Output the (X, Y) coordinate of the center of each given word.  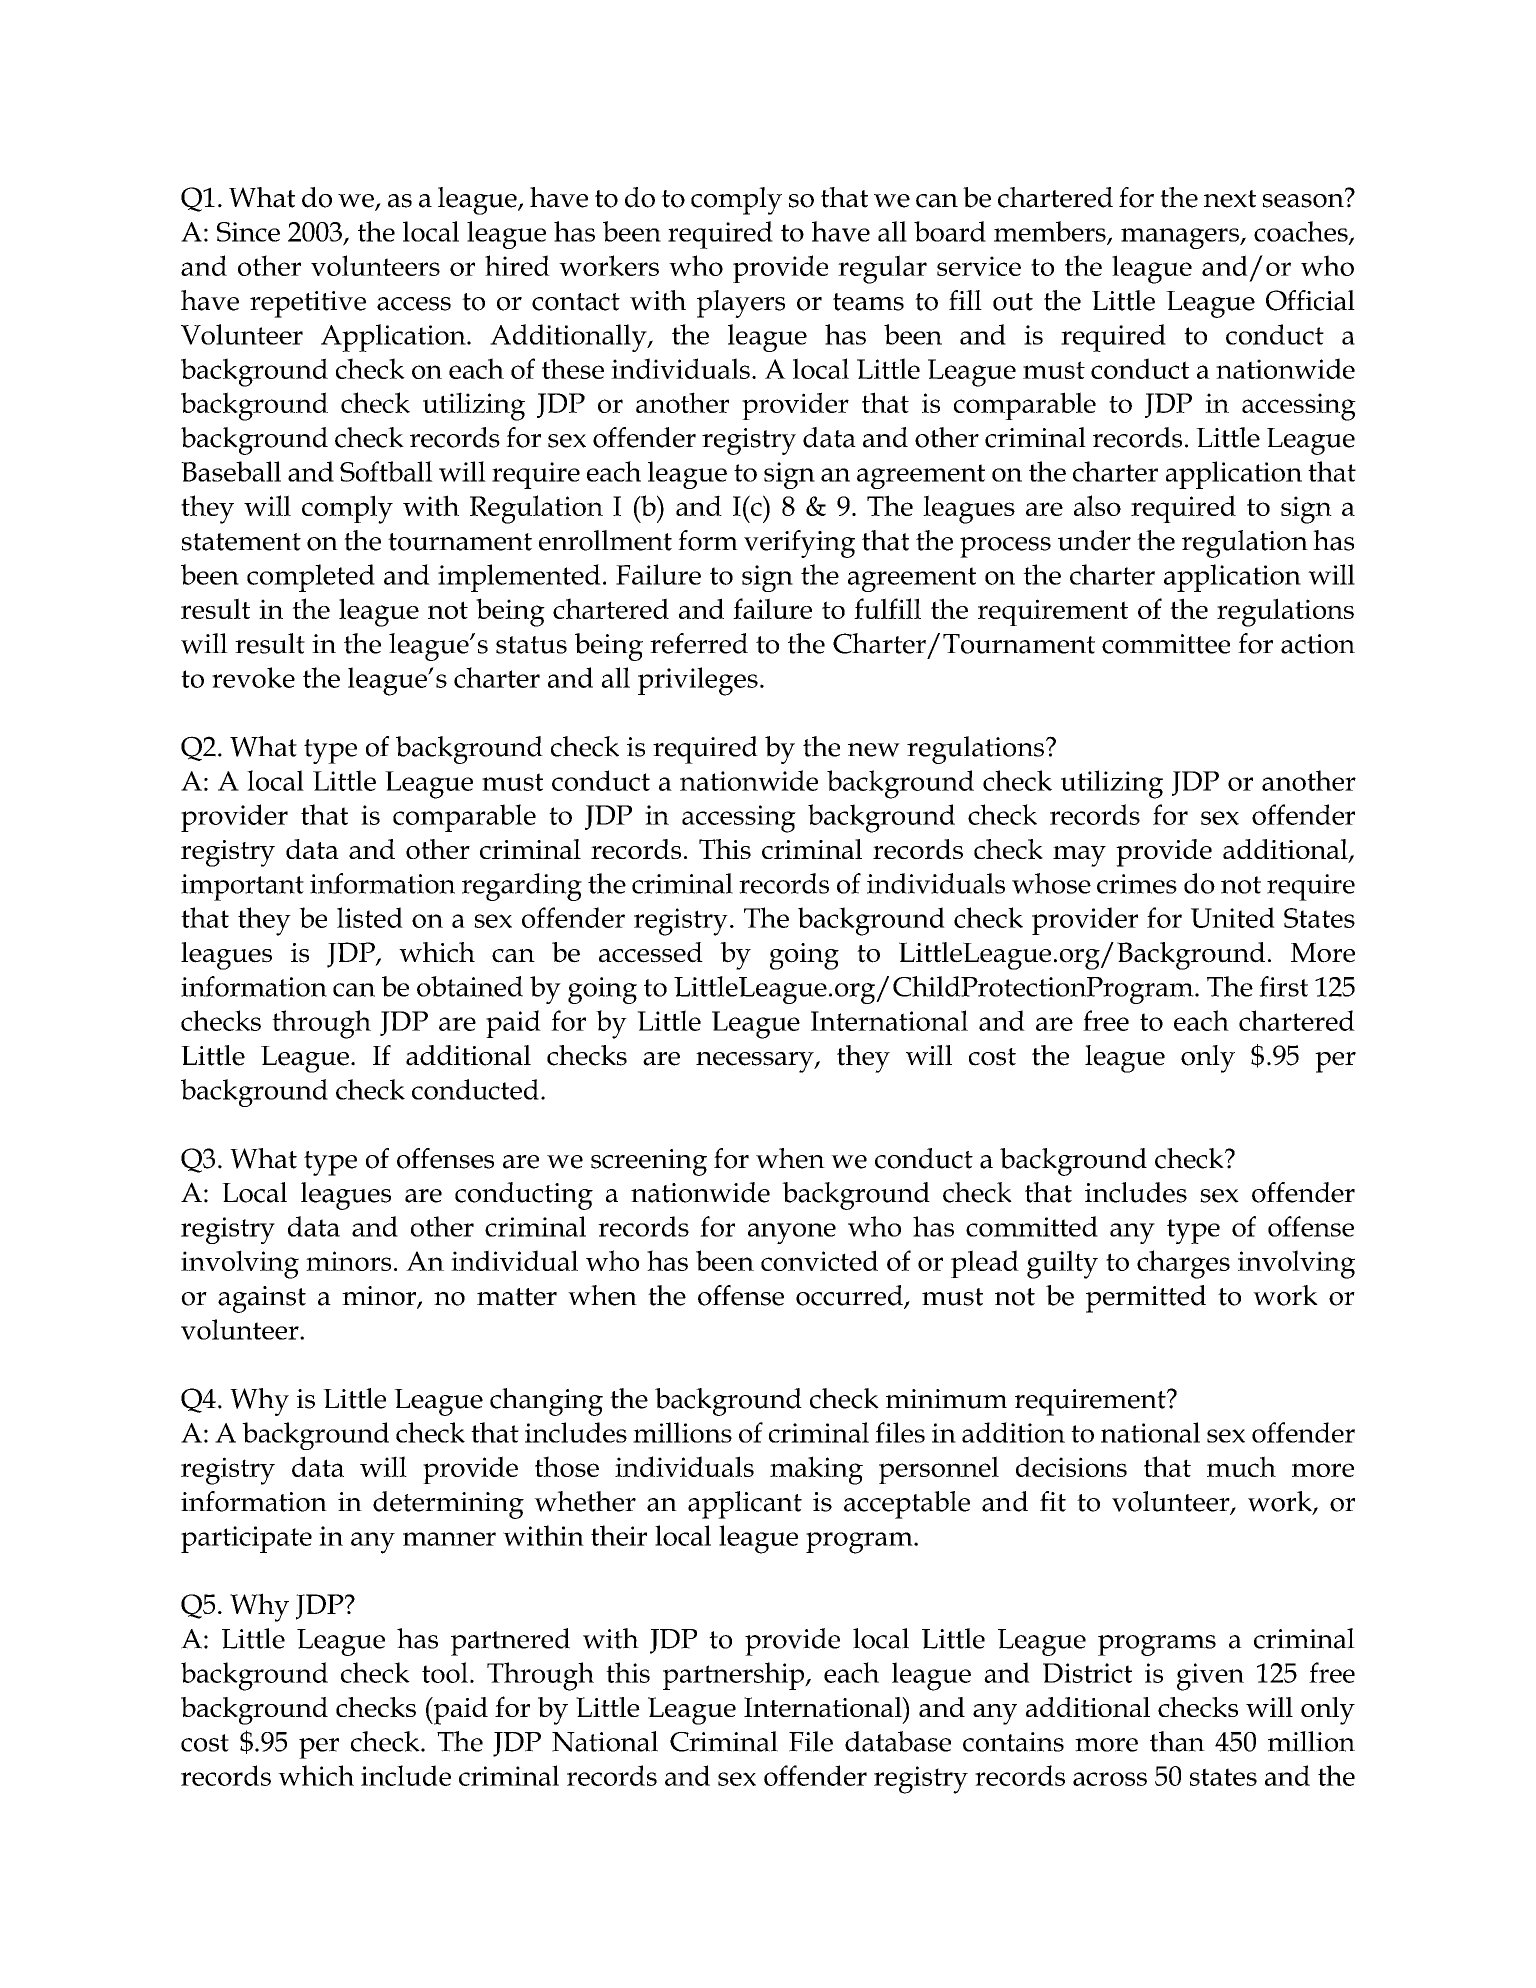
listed (370, 917)
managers (1181, 238)
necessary (756, 1062)
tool (445, 1672)
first (1283, 986)
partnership (735, 1676)
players (741, 304)
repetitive (308, 304)
